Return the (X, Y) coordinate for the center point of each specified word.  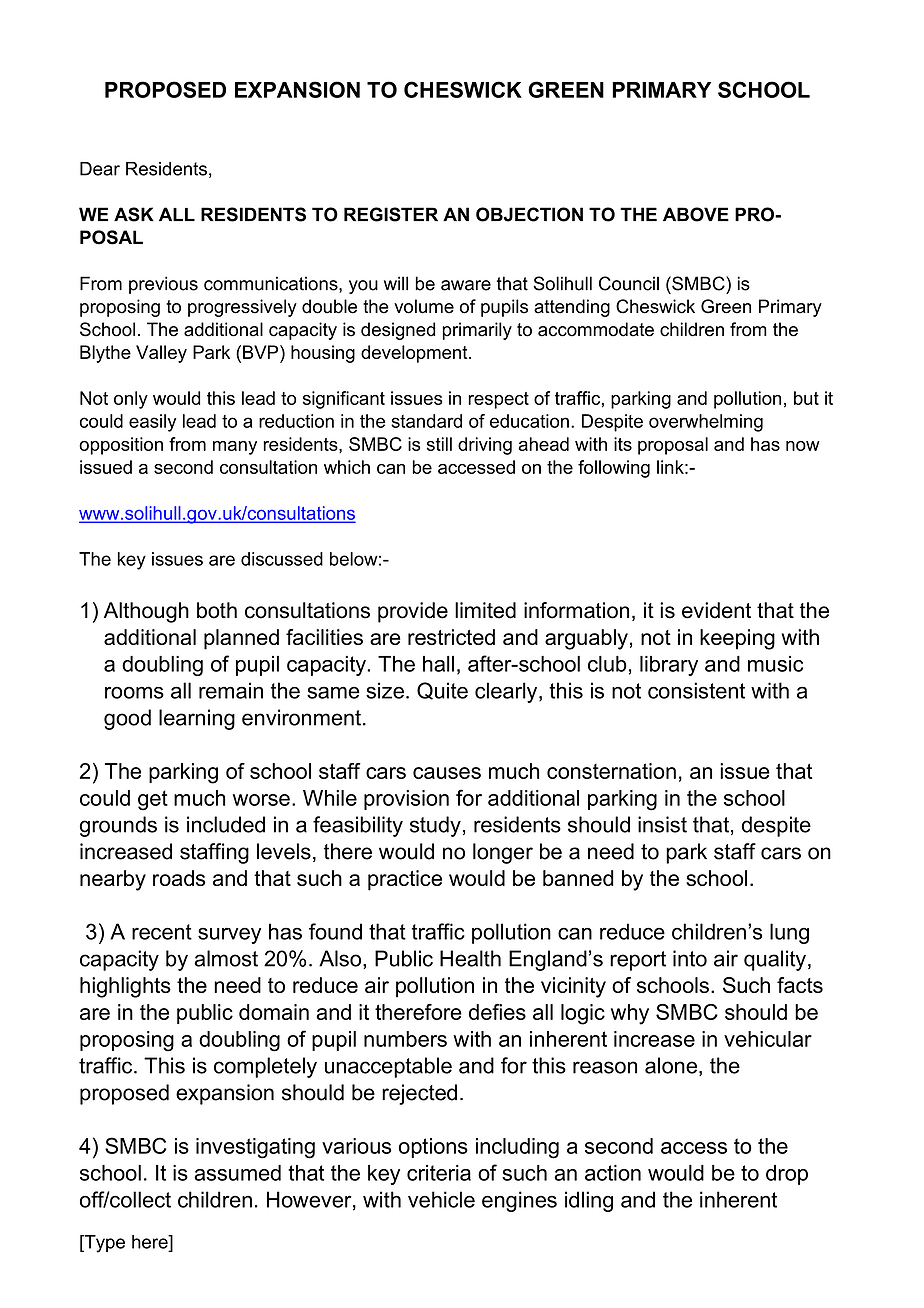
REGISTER (391, 214)
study (435, 826)
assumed (237, 1173)
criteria (439, 1173)
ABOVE (696, 214)
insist (662, 824)
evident (716, 610)
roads (179, 878)
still (439, 444)
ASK (134, 214)
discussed (282, 559)
